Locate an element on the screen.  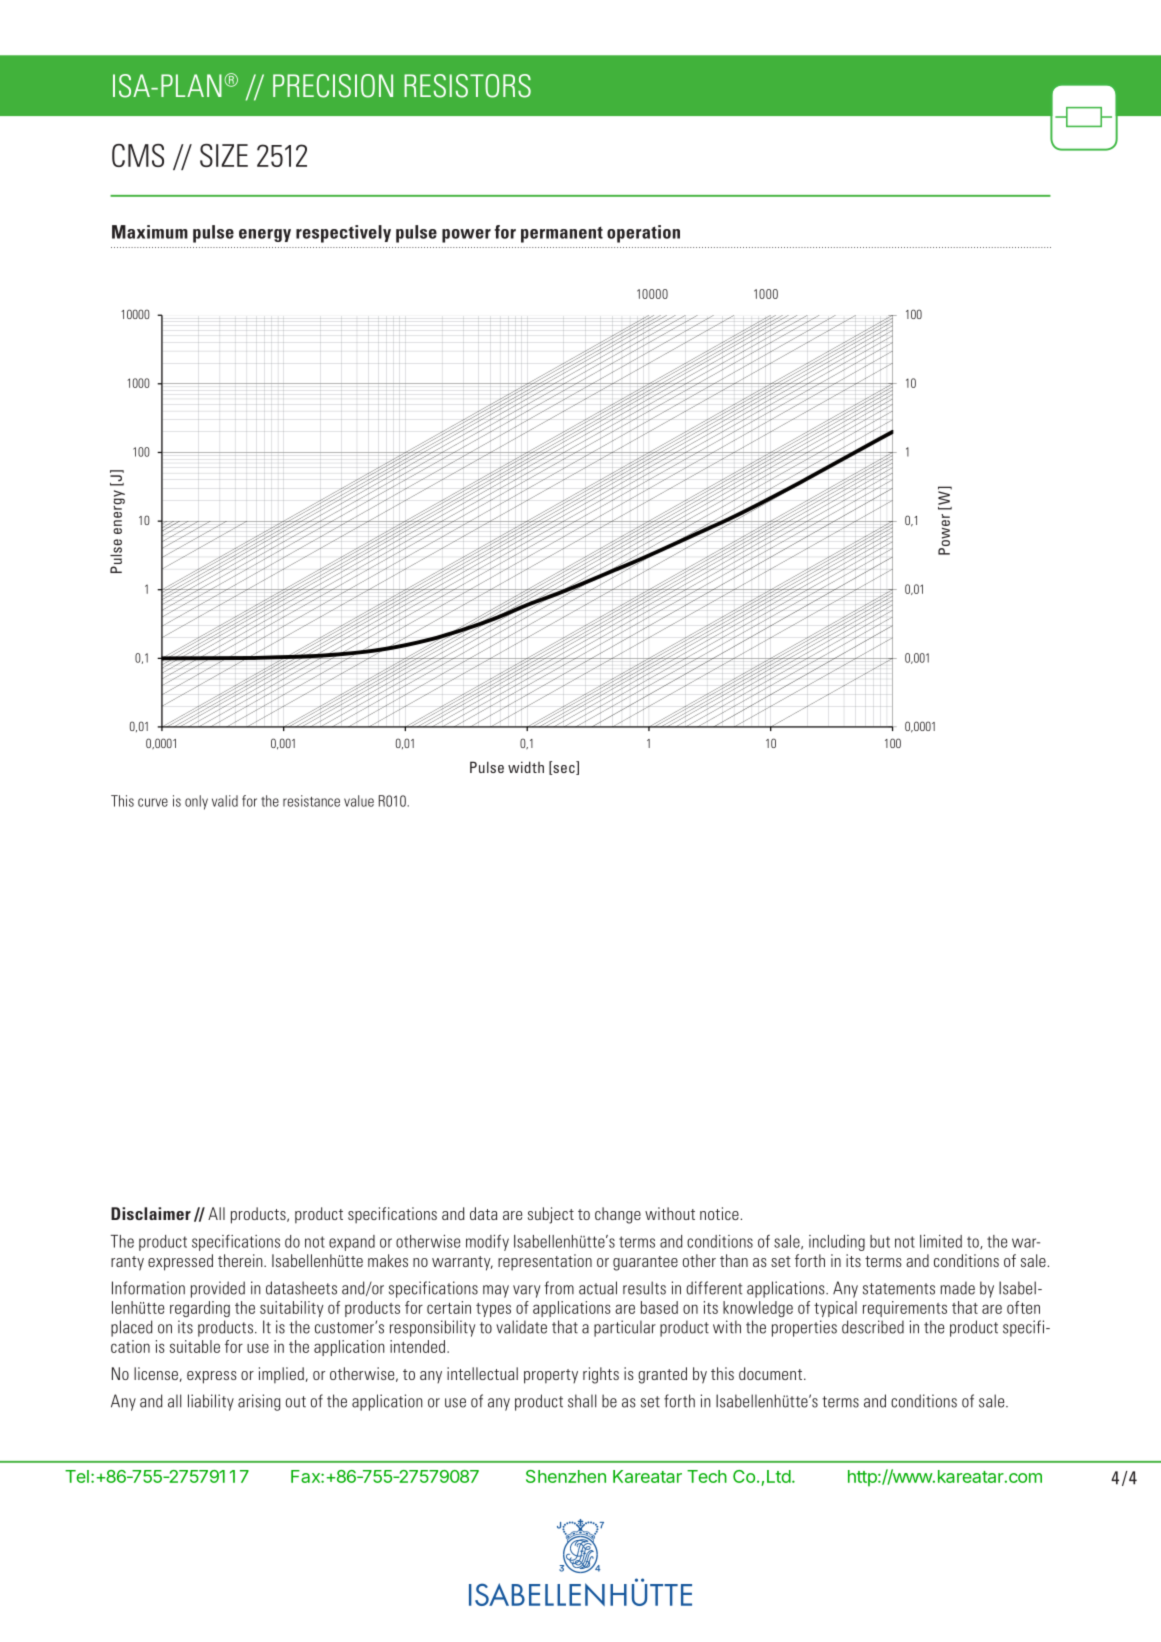
resistors is located at coordinates (467, 86).
